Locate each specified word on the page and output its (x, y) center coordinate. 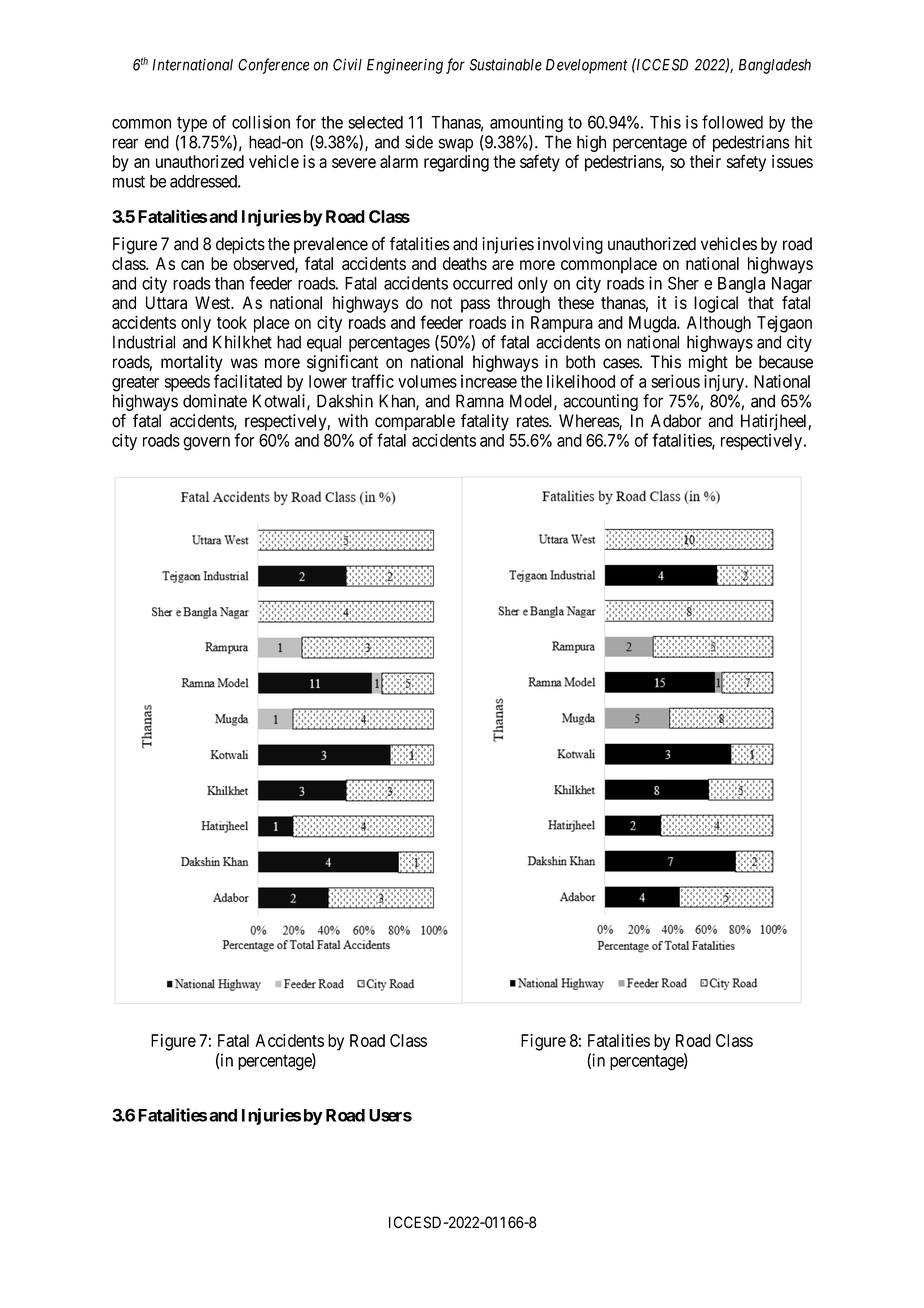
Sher (683, 283)
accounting (600, 402)
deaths (465, 263)
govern (206, 444)
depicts (240, 245)
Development (587, 66)
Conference (273, 66)
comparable (415, 422)
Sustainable (505, 64)
